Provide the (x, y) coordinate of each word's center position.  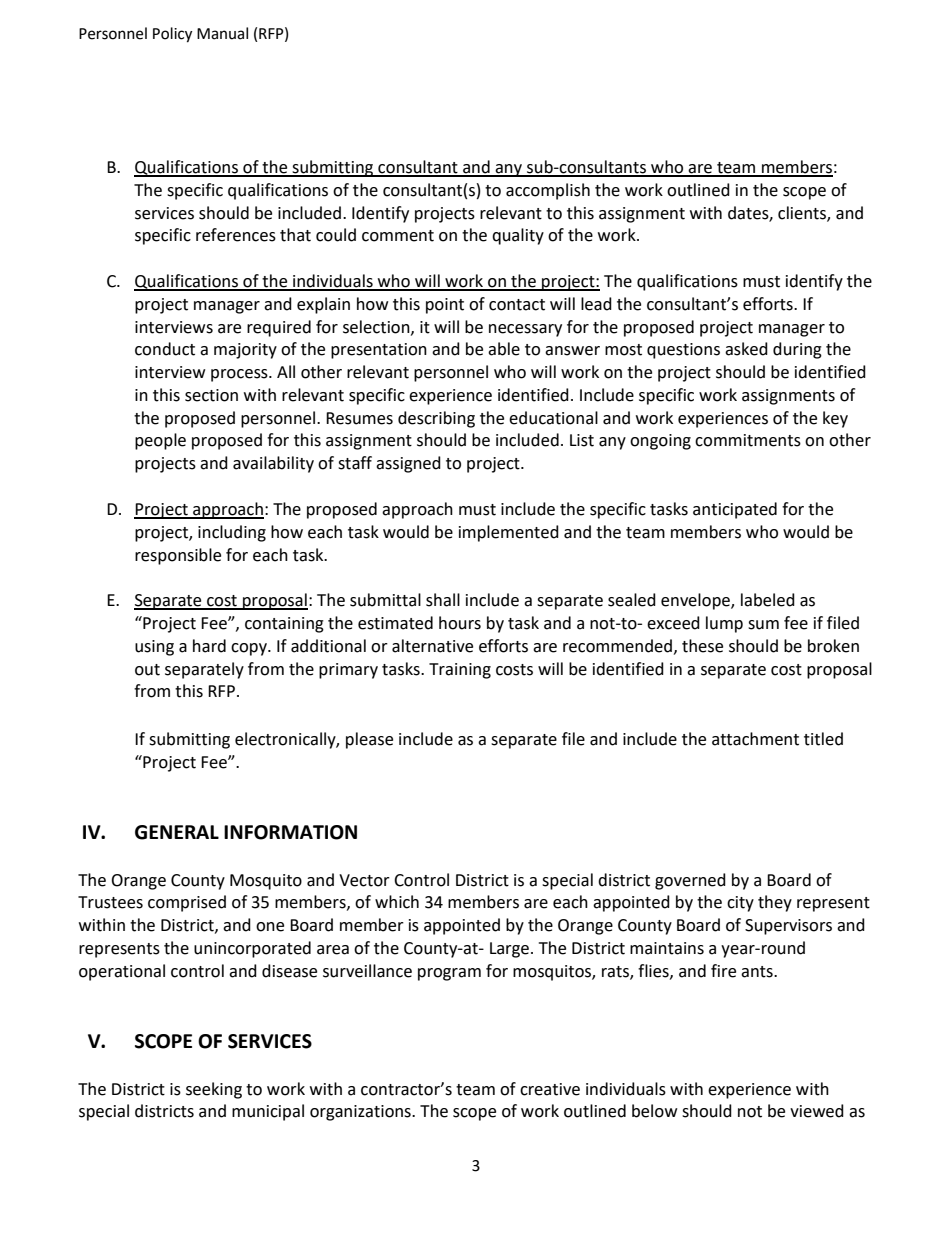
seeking (214, 1090)
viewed (817, 1111)
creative (550, 1089)
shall (443, 600)
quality (518, 236)
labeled (768, 600)
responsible (178, 556)
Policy (172, 35)
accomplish (548, 191)
